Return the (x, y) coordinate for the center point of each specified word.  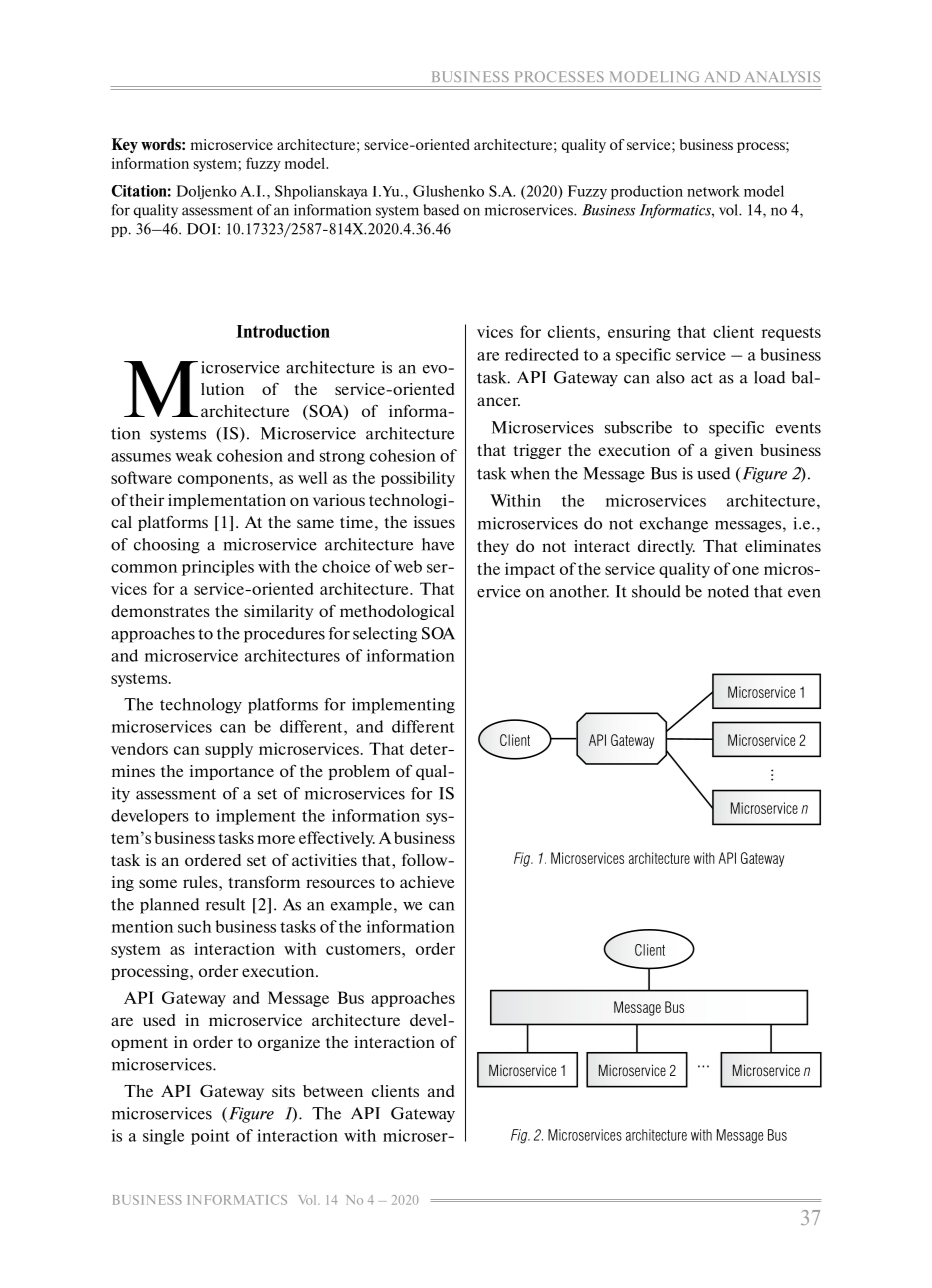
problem (359, 772)
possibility (418, 479)
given (734, 451)
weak (194, 455)
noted (728, 591)
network (713, 191)
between (333, 1091)
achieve (427, 882)
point (210, 1137)
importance (232, 772)
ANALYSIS (782, 76)
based (441, 210)
